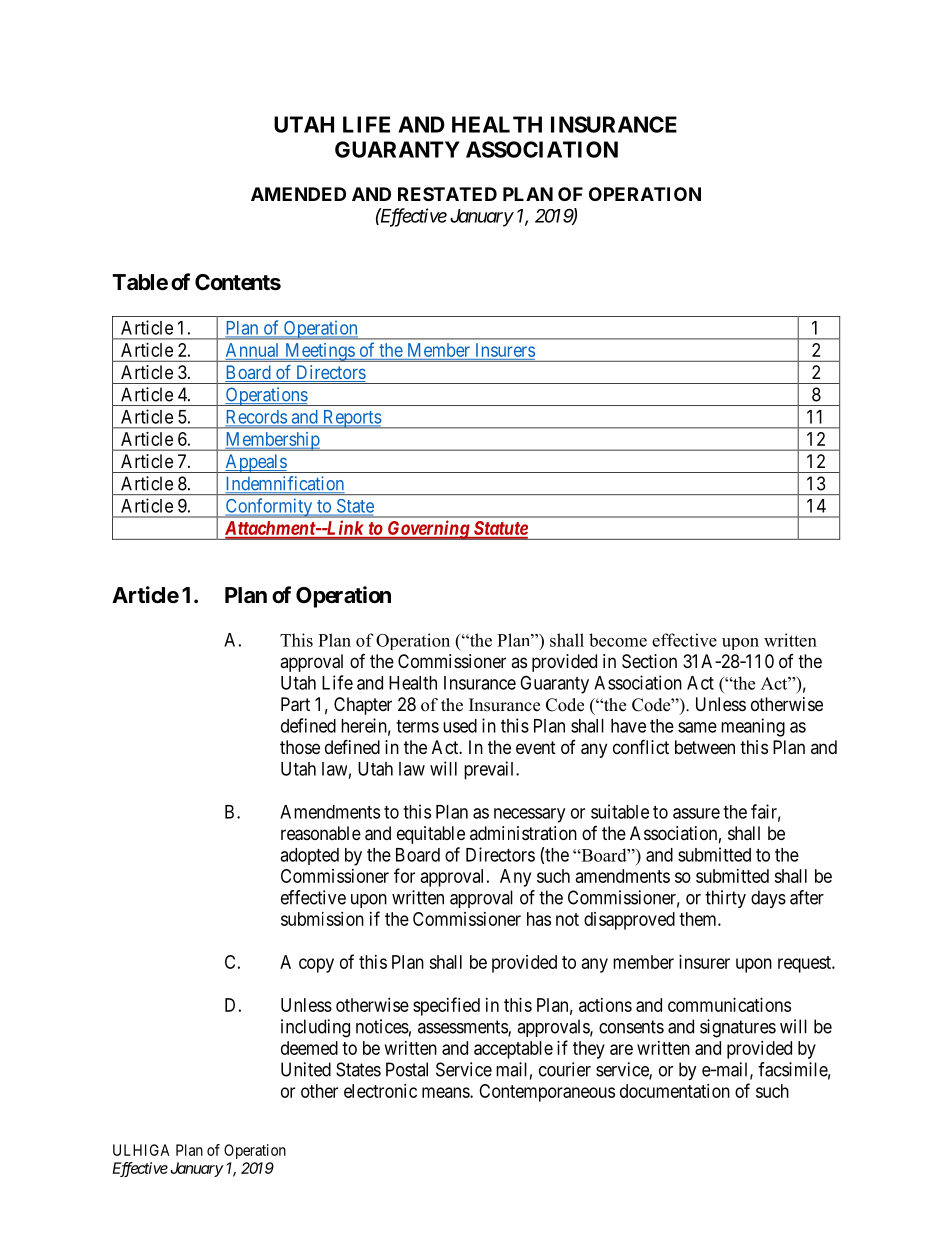 The height and width of the page is (1233, 952). Describe the element at coordinates (428, 530) in the page. I see `Governing` at that location.
